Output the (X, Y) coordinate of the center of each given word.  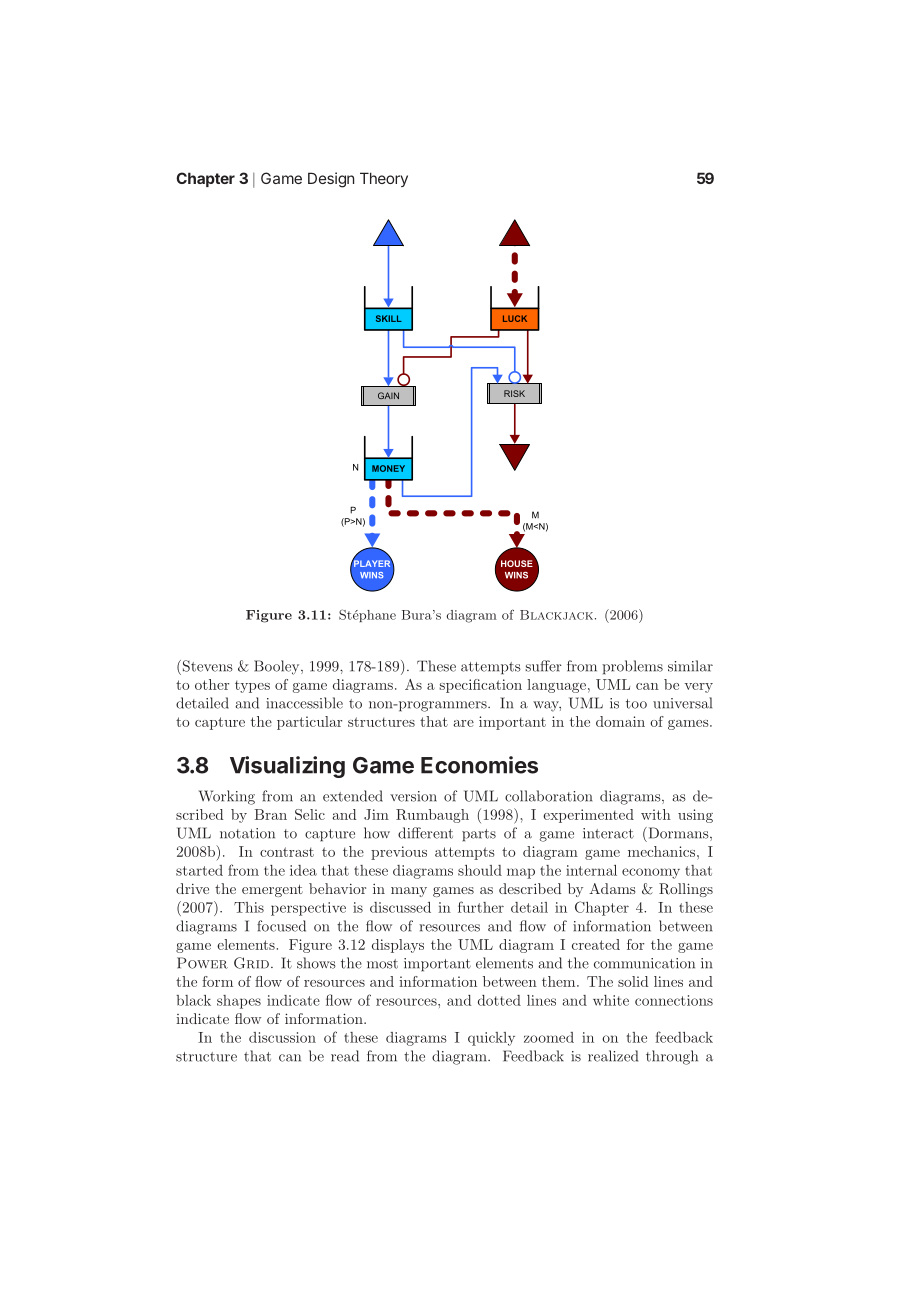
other (212, 684)
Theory (384, 179)
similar (690, 666)
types (252, 686)
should (480, 870)
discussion (282, 1037)
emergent (272, 890)
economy (651, 873)
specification (480, 686)
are (463, 723)
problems (632, 667)
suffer (543, 666)
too (636, 704)
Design (331, 180)
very (698, 688)
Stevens (206, 666)
